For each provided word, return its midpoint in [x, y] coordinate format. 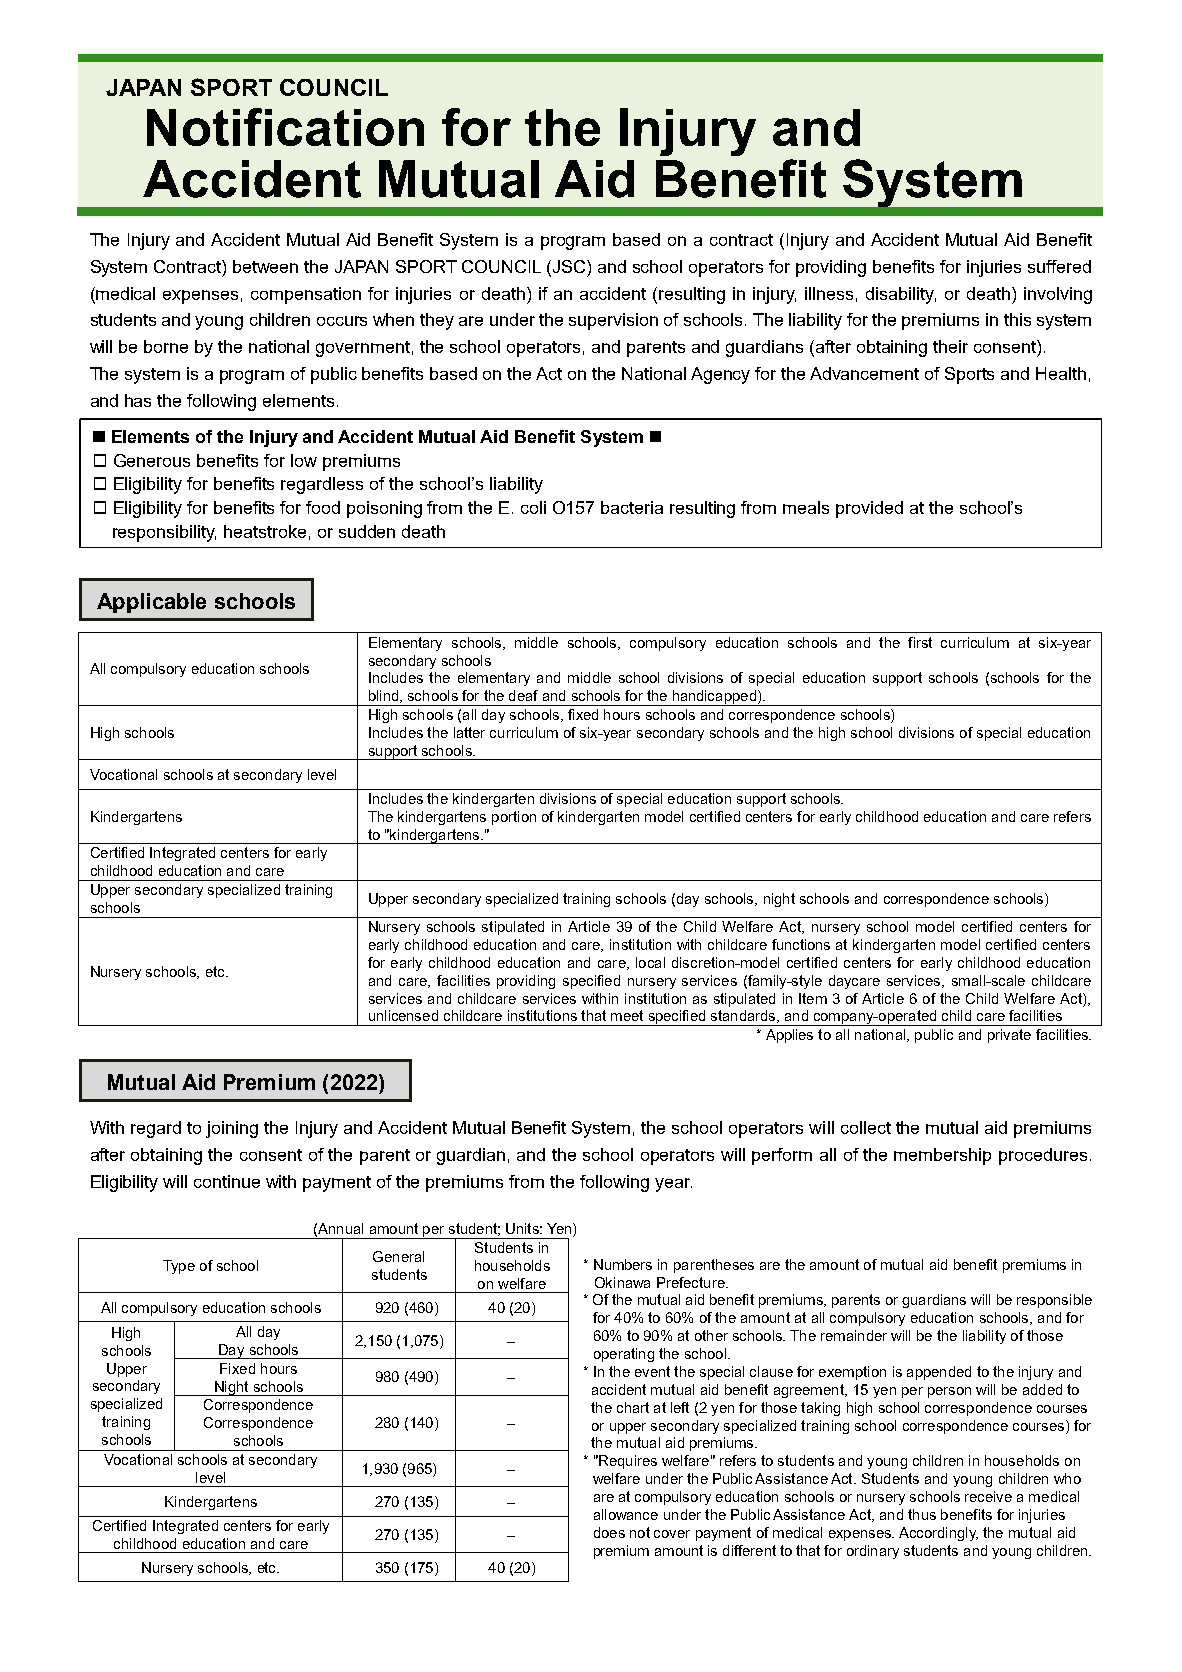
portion [514, 818]
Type [179, 1267]
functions [801, 944]
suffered [1059, 266]
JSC [570, 266]
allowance [626, 1514]
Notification [285, 127]
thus [922, 1514]
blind [385, 696]
